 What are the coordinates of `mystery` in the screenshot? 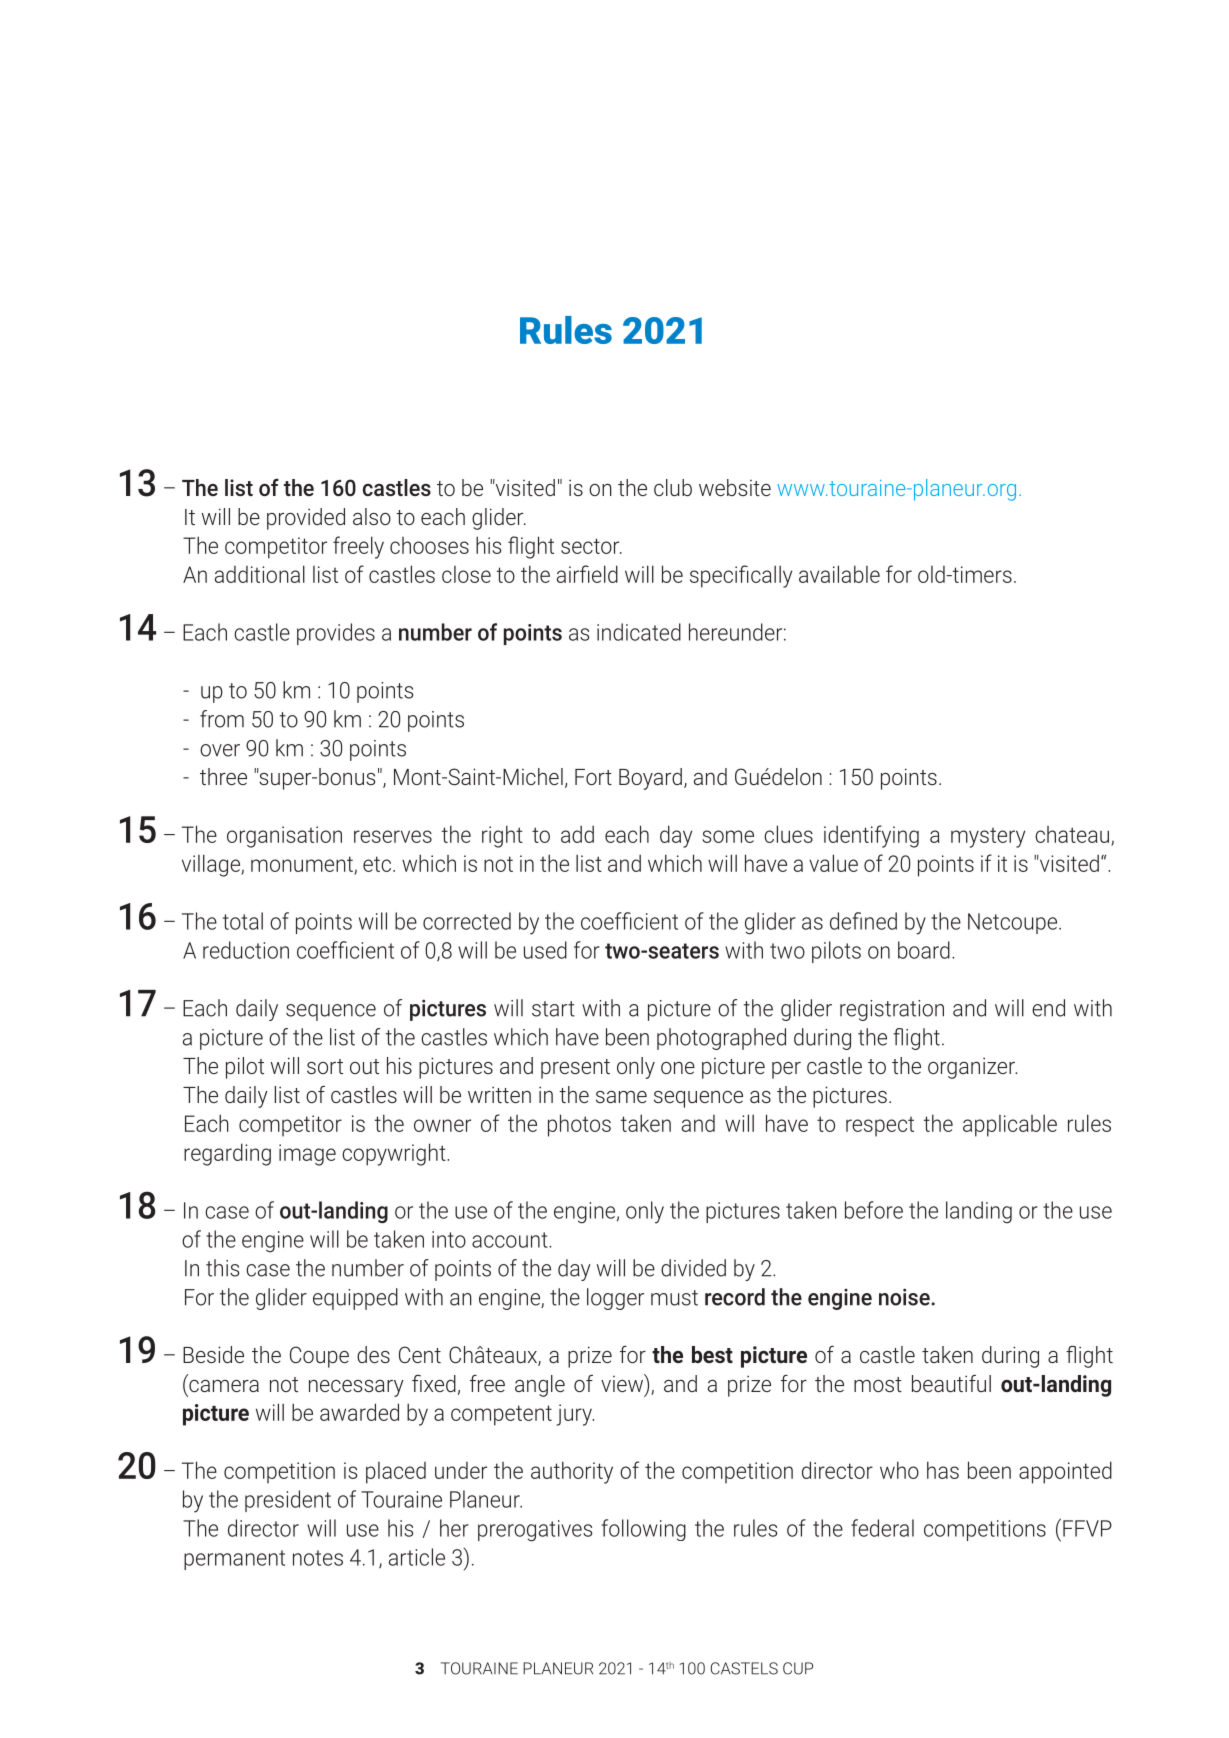 It's located at (988, 838).
